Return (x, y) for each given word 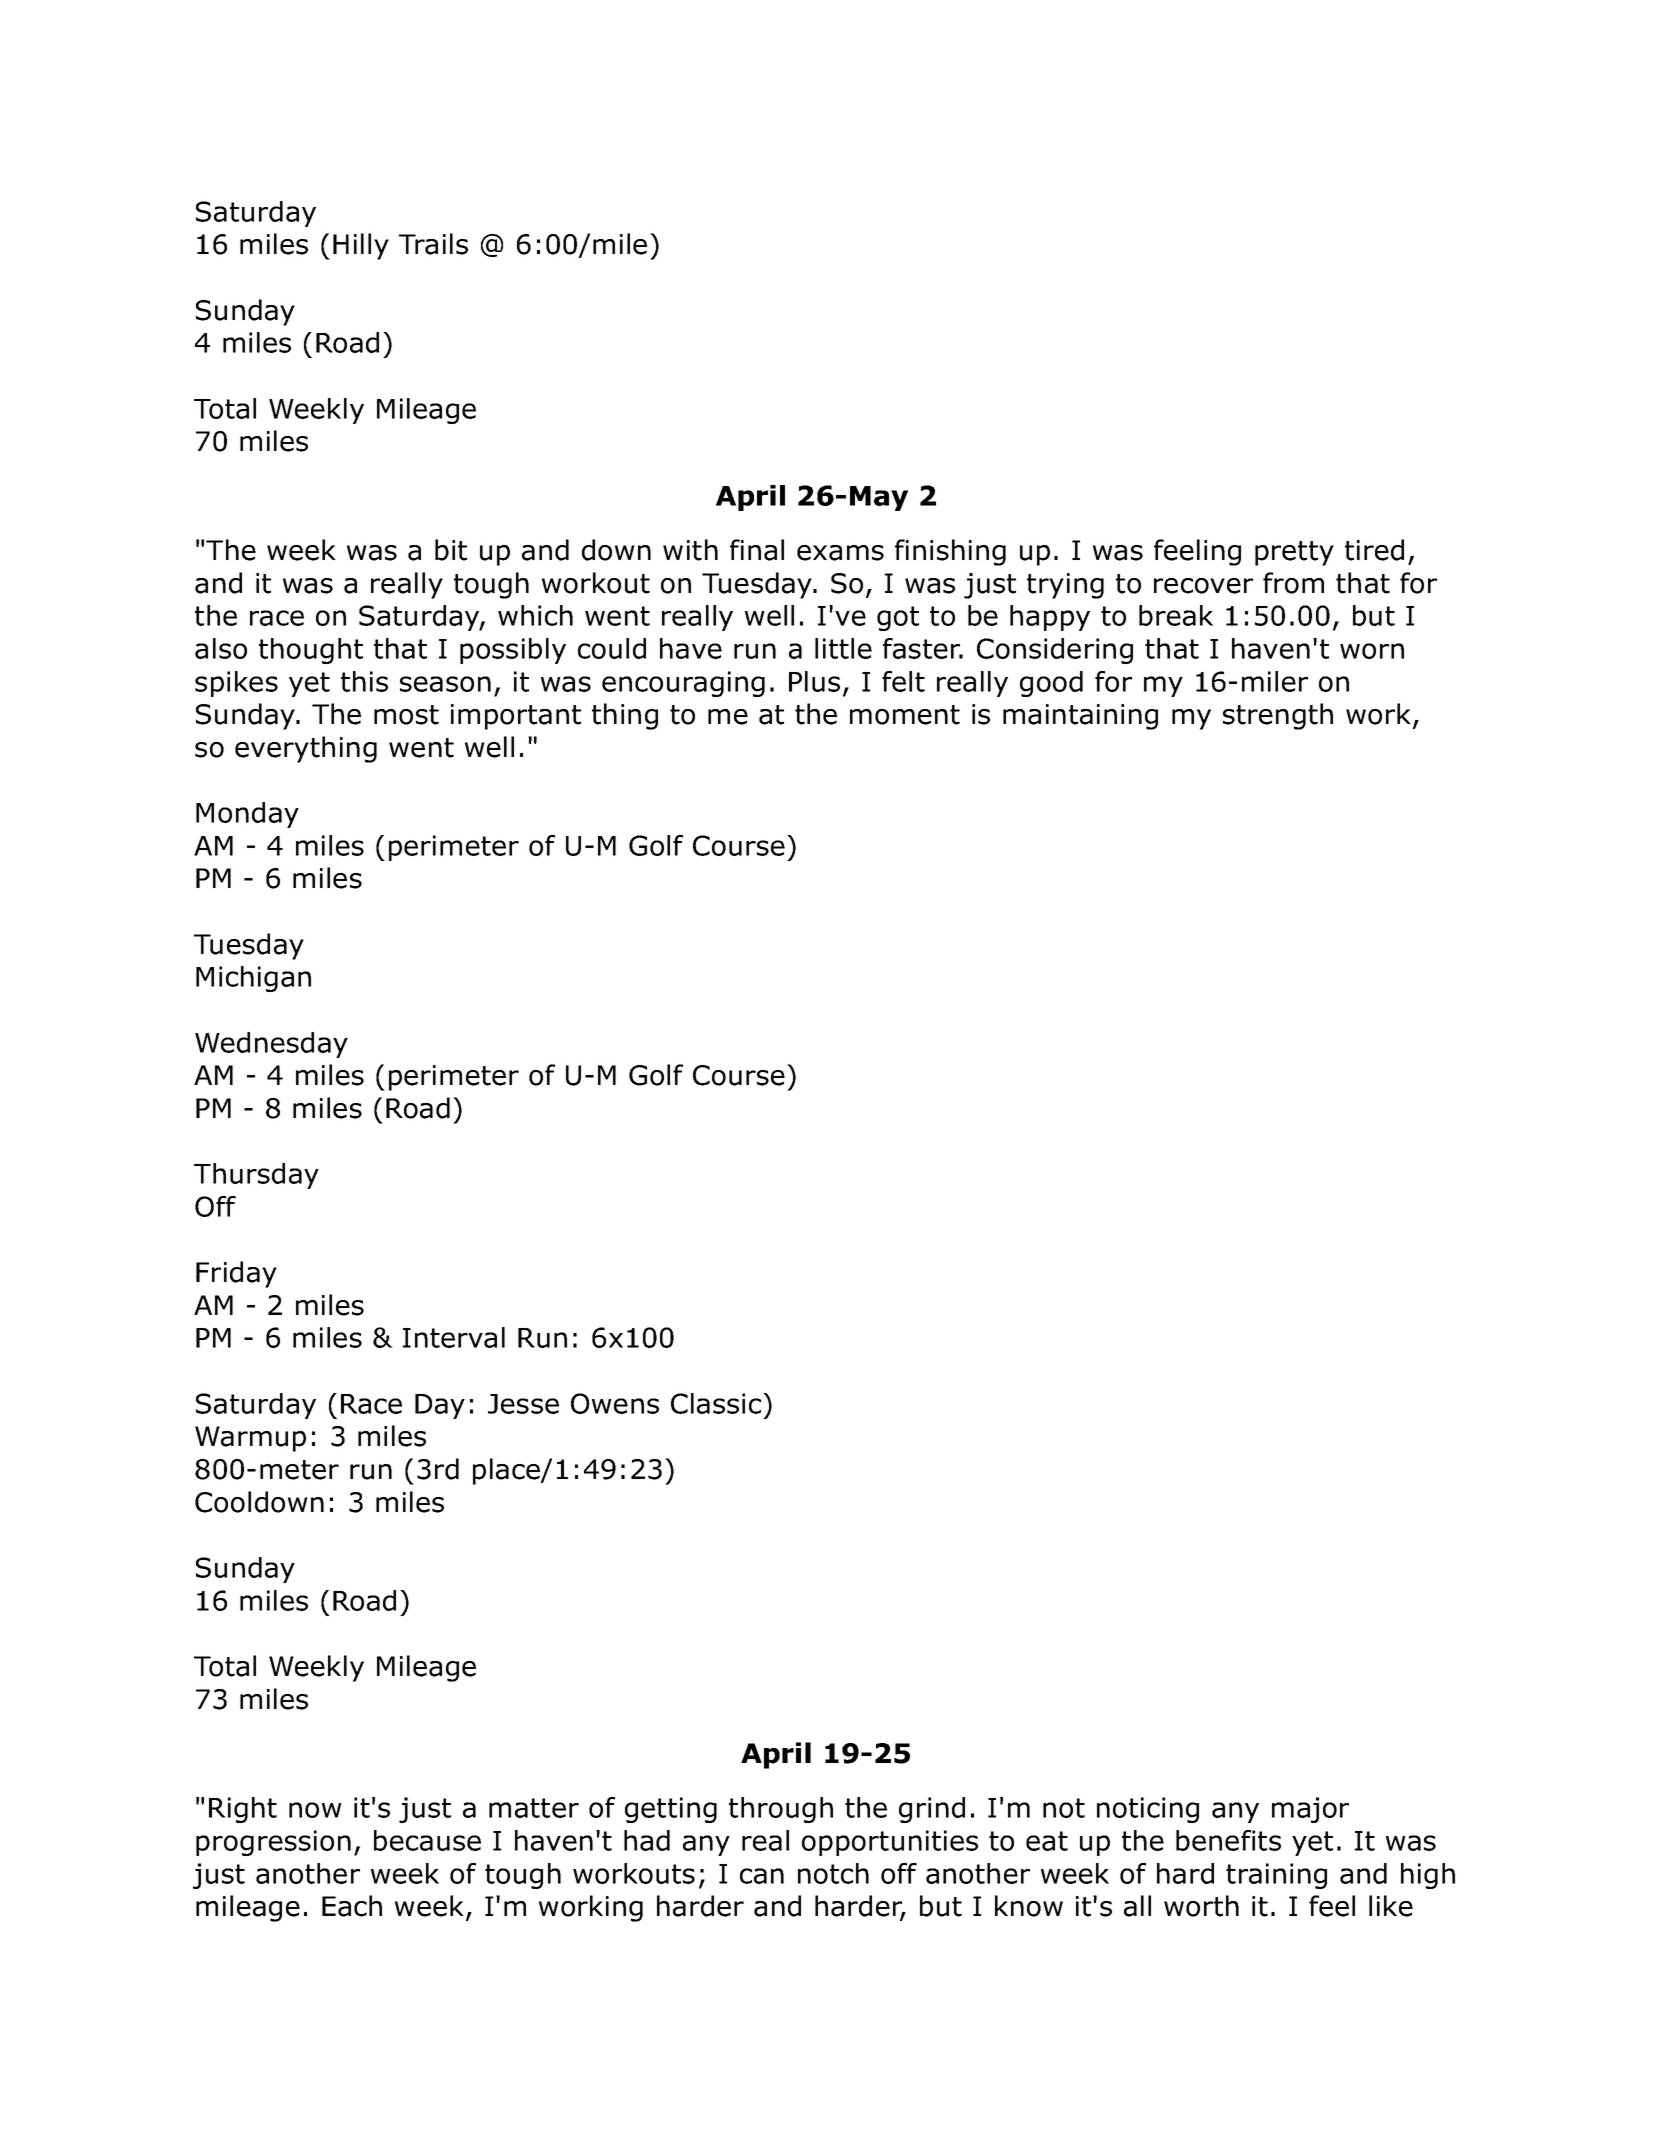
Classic (717, 1403)
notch (833, 1873)
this (364, 681)
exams (840, 553)
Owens (615, 1403)
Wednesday (271, 1045)
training (1276, 1876)
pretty (1294, 553)
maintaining (1080, 717)
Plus (814, 681)
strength (1278, 716)
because (427, 1840)
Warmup (250, 1439)
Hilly (361, 246)
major (1310, 1810)
